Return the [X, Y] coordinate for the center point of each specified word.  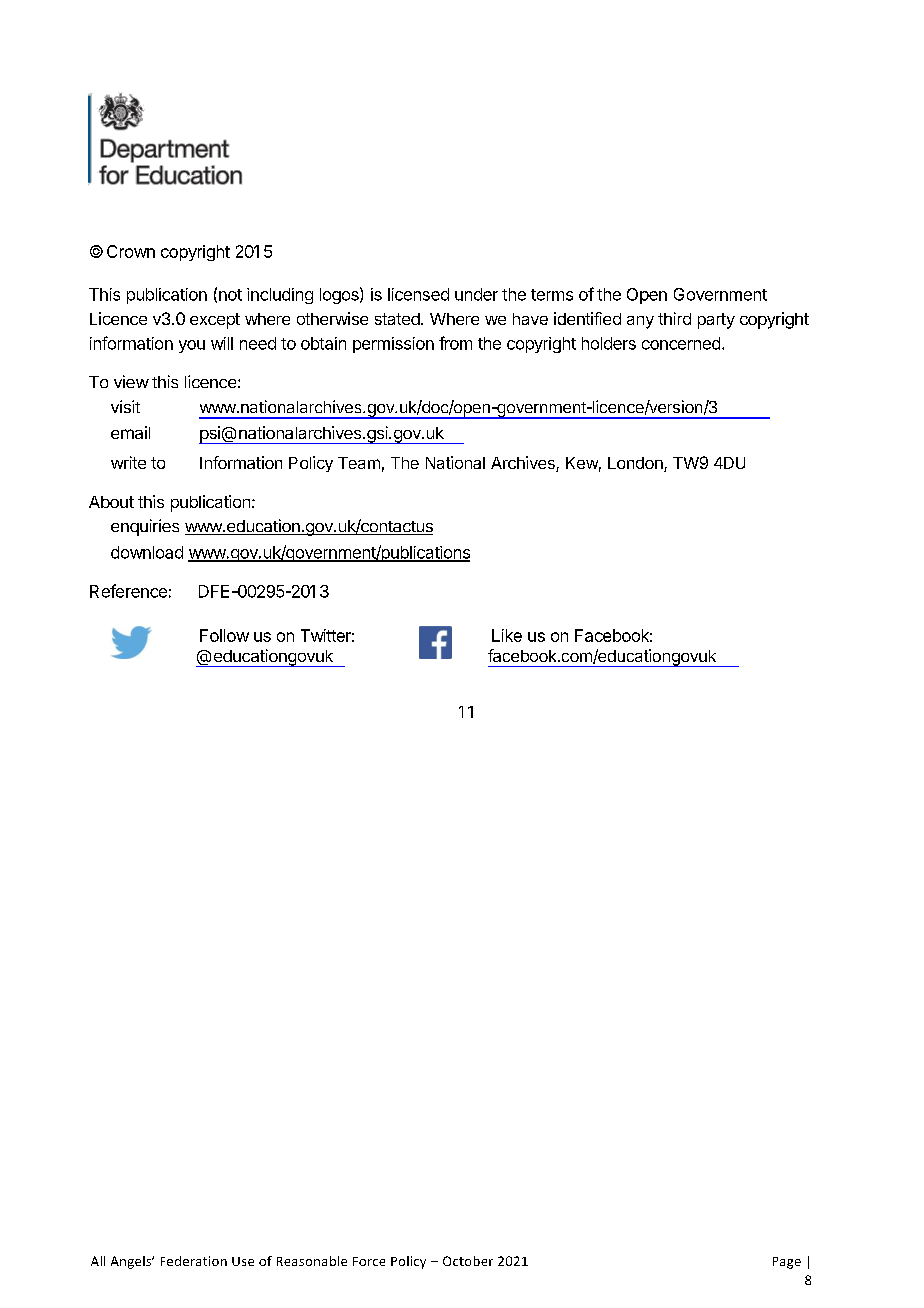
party [716, 321]
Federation [194, 1261]
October [468, 1261]
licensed [418, 294]
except [215, 321]
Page [787, 1263]
